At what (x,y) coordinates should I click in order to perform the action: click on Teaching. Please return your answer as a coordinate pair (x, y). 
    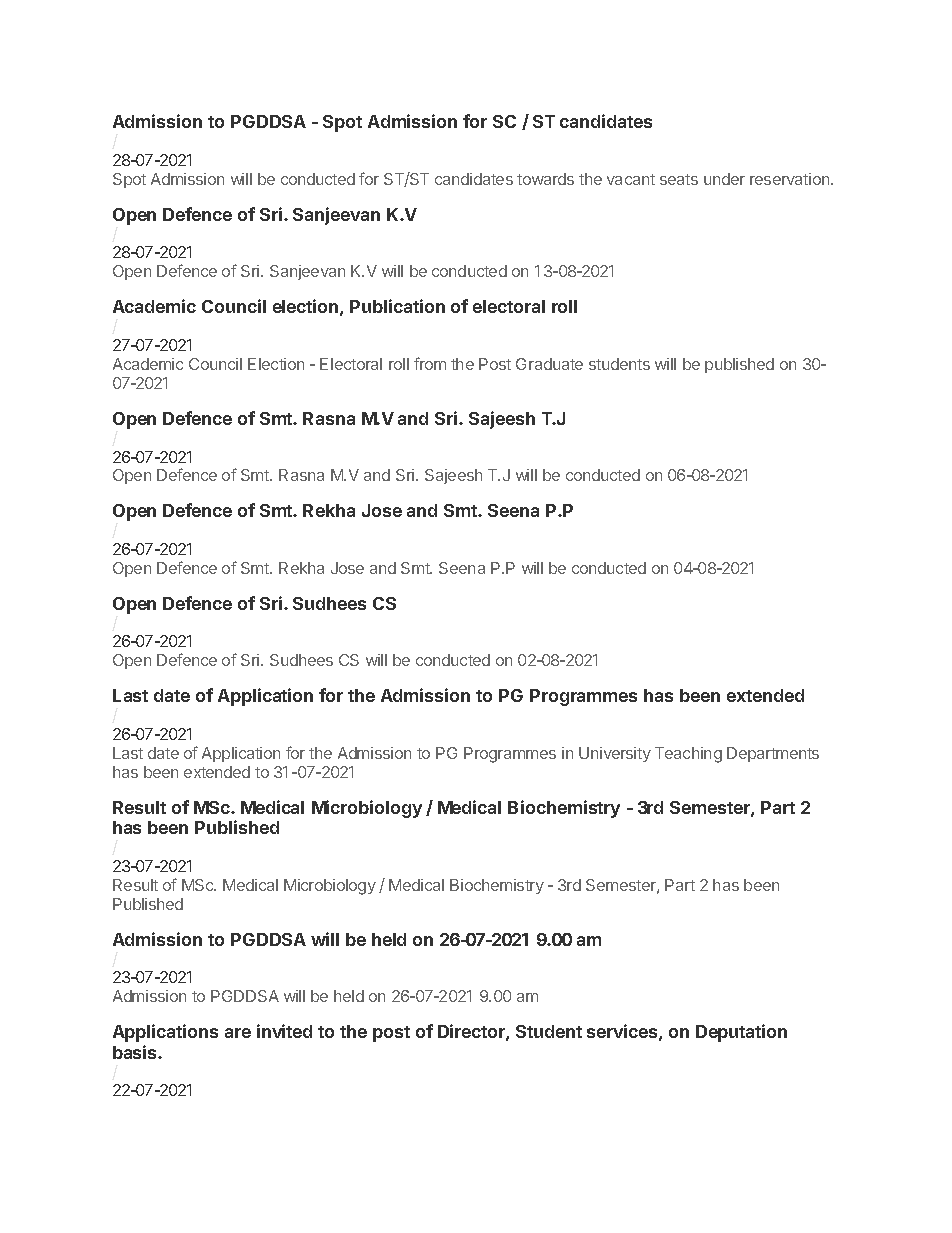
    Looking at the image, I should click on (688, 755).
